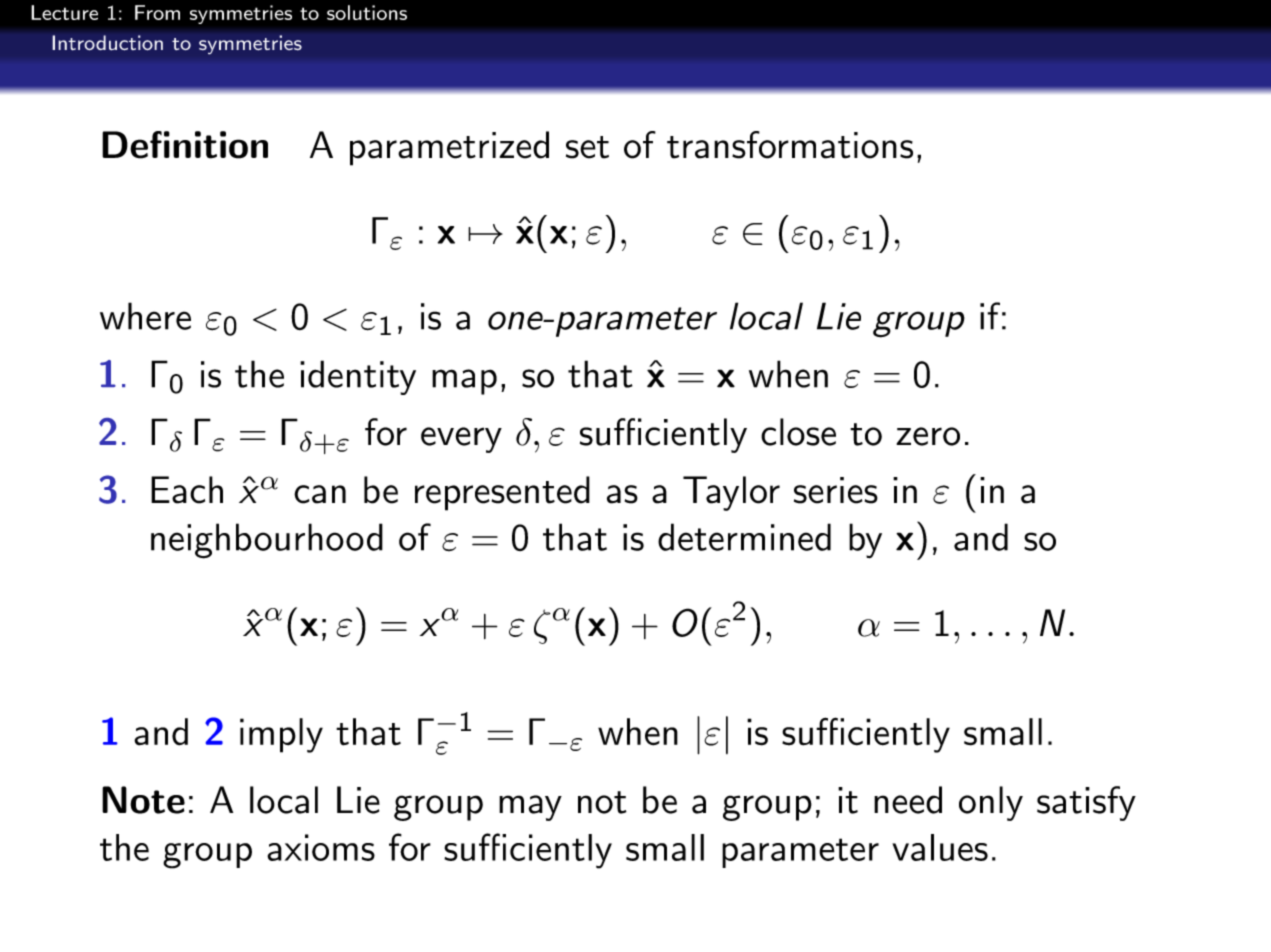 The image size is (1271, 952). I want to click on From, so click(157, 12).
